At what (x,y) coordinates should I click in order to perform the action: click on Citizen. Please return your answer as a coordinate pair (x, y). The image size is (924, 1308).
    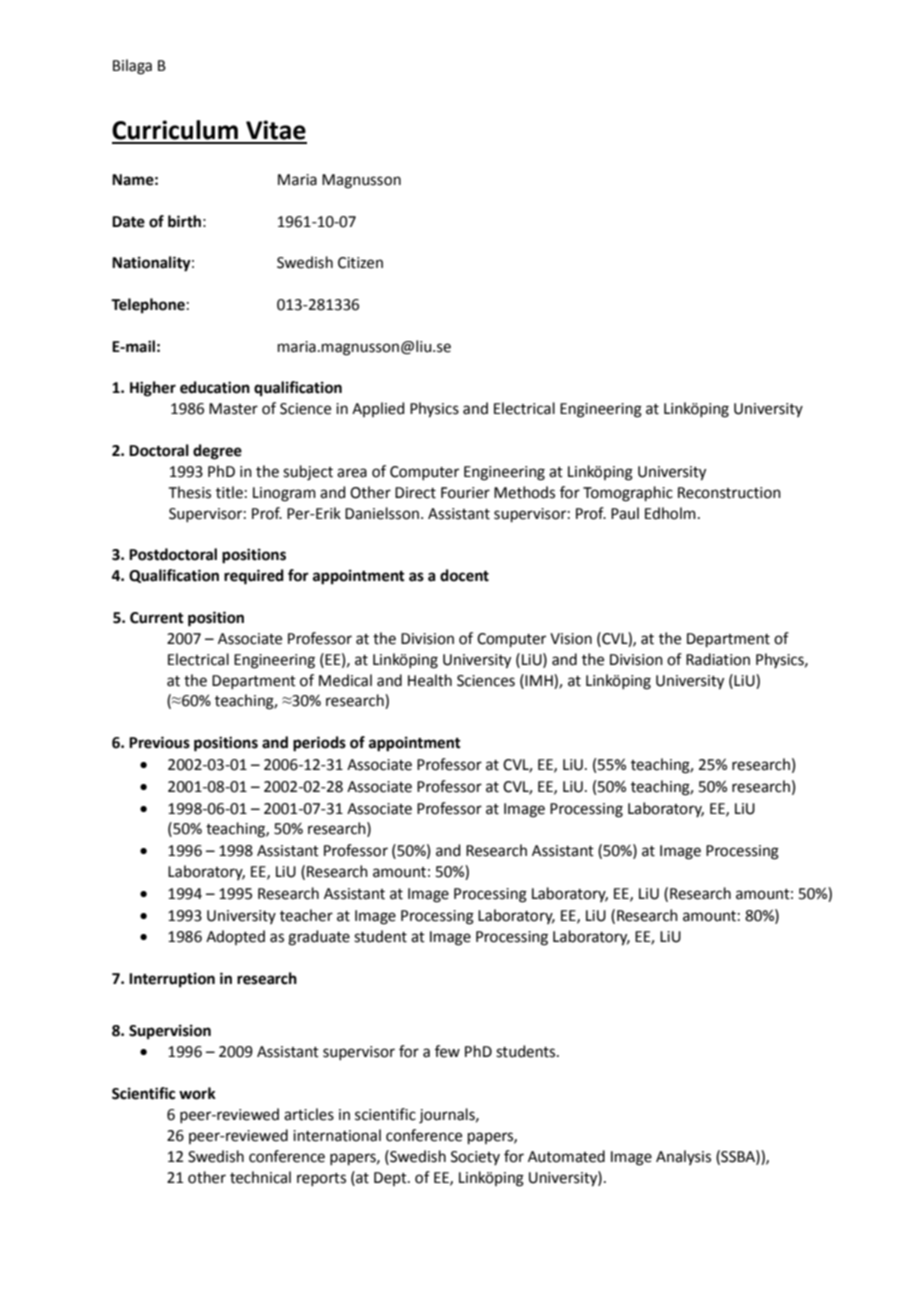
    Looking at the image, I should click on (360, 263).
